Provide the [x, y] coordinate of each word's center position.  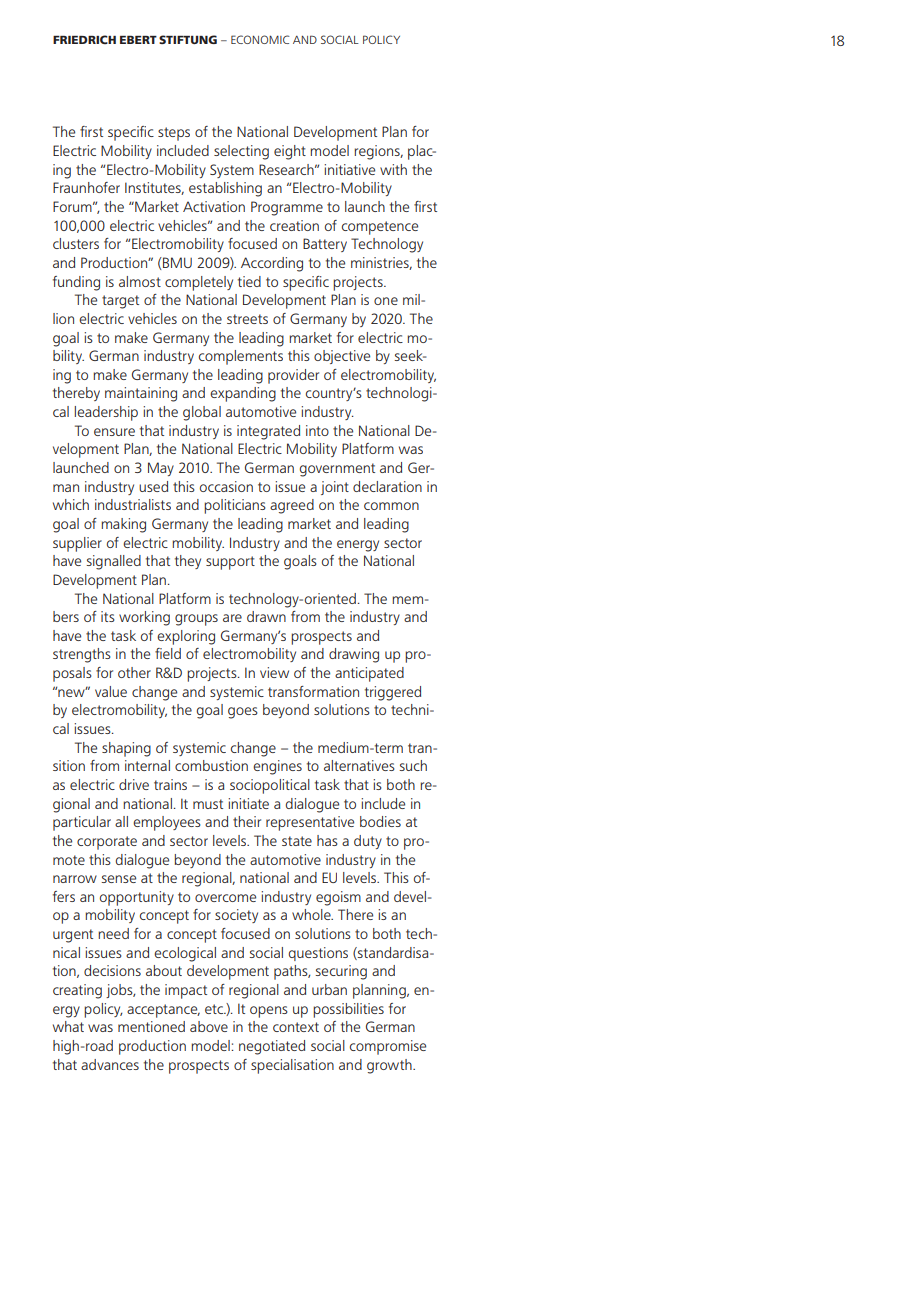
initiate [248, 803]
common [391, 506]
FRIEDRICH [84, 39]
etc [215, 1009]
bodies [380, 821]
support [230, 563]
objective [342, 357]
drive [134, 784]
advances [110, 1064]
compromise [388, 1047]
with [393, 169]
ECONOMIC [260, 39]
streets [247, 319]
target [120, 302]
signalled [113, 562]
